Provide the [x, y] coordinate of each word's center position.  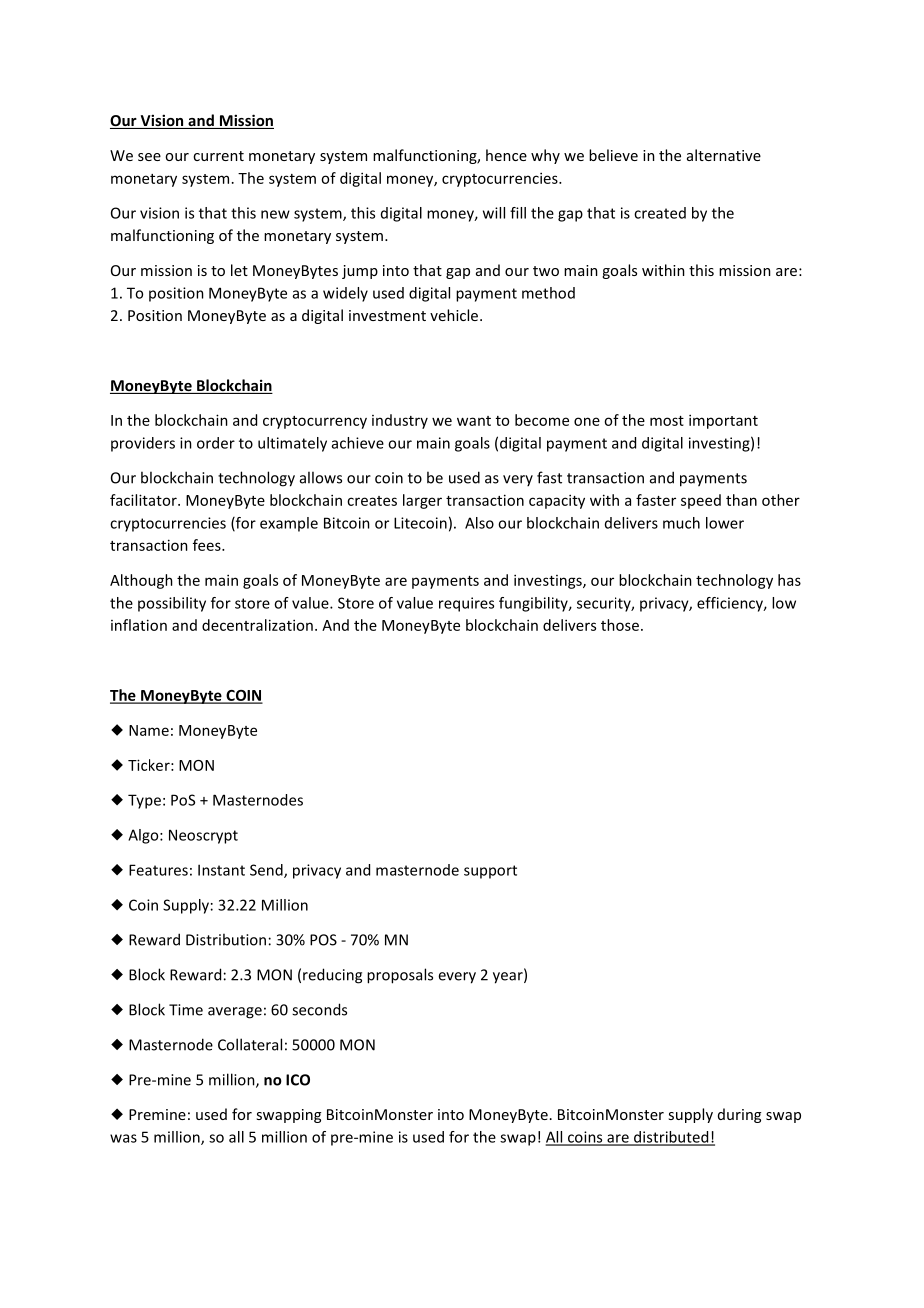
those [620, 625]
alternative [724, 155]
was [123, 1138]
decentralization [257, 625]
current [218, 156]
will [494, 213]
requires [466, 604]
